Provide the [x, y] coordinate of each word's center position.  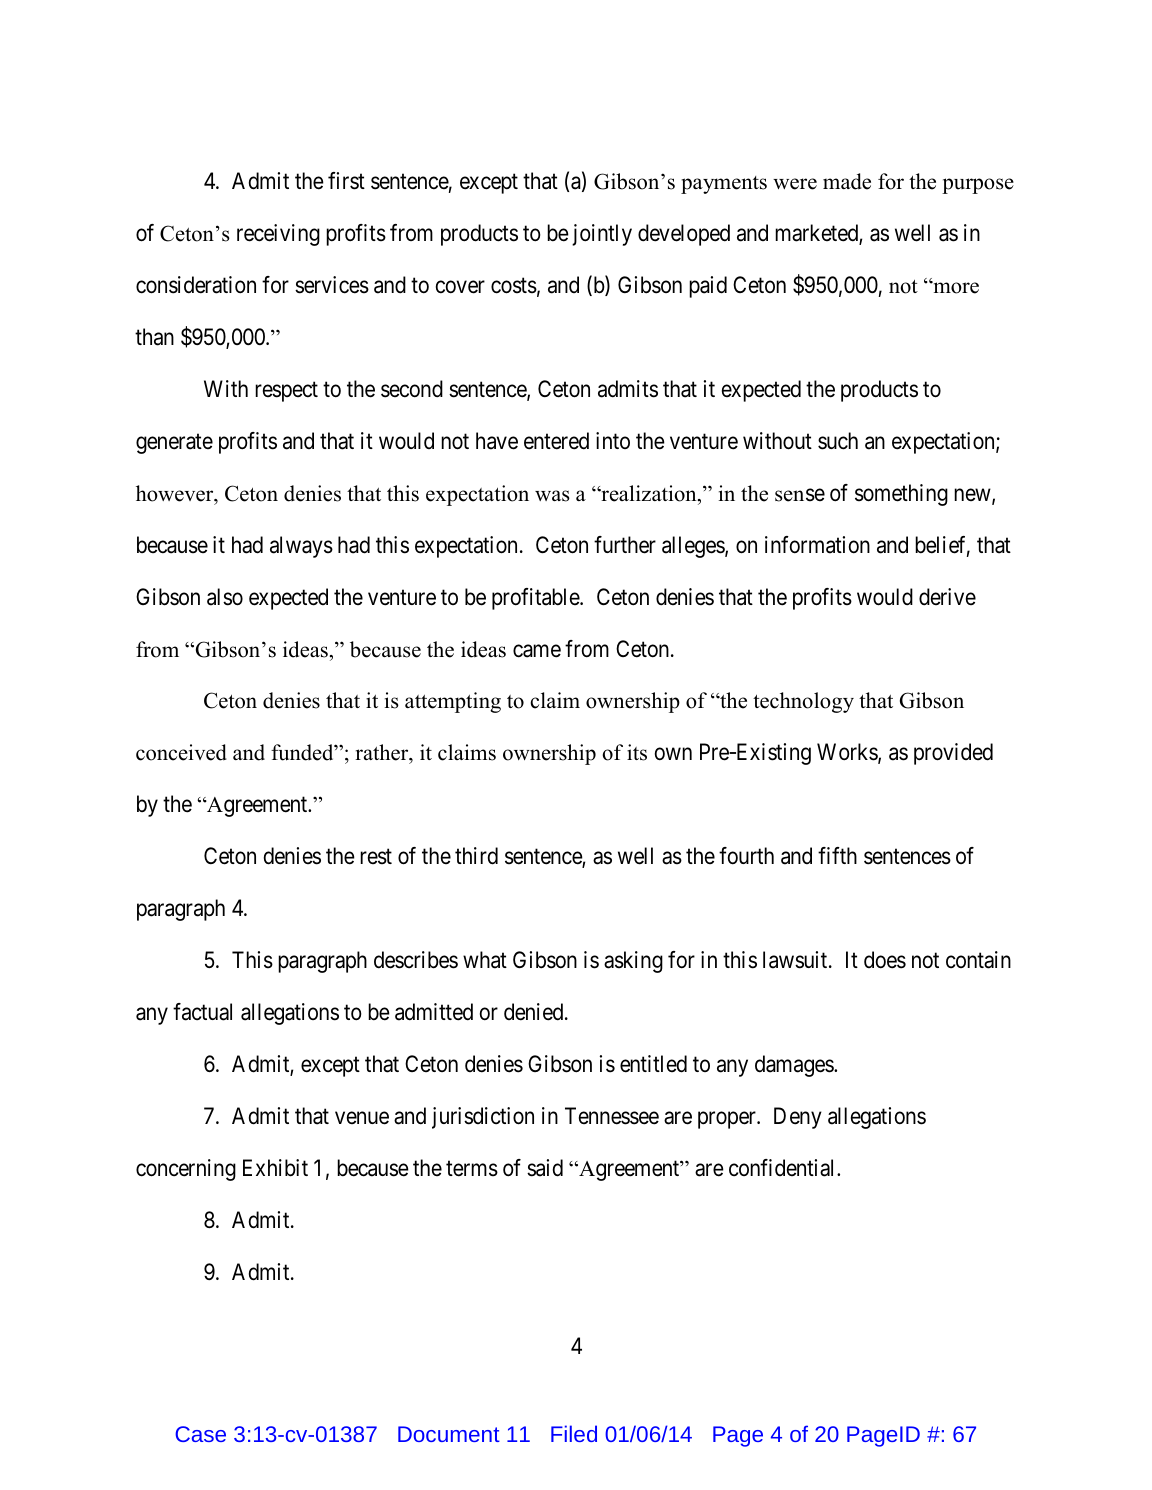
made [847, 181]
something [901, 495]
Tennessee [612, 1116]
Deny [798, 1118]
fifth [837, 855]
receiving [278, 235]
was [552, 496]
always [301, 547]
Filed [574, 1433]
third [476, 856]
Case [200, 1434]
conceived [181, 752]
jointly [602, 235]
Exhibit [275, 1168]
